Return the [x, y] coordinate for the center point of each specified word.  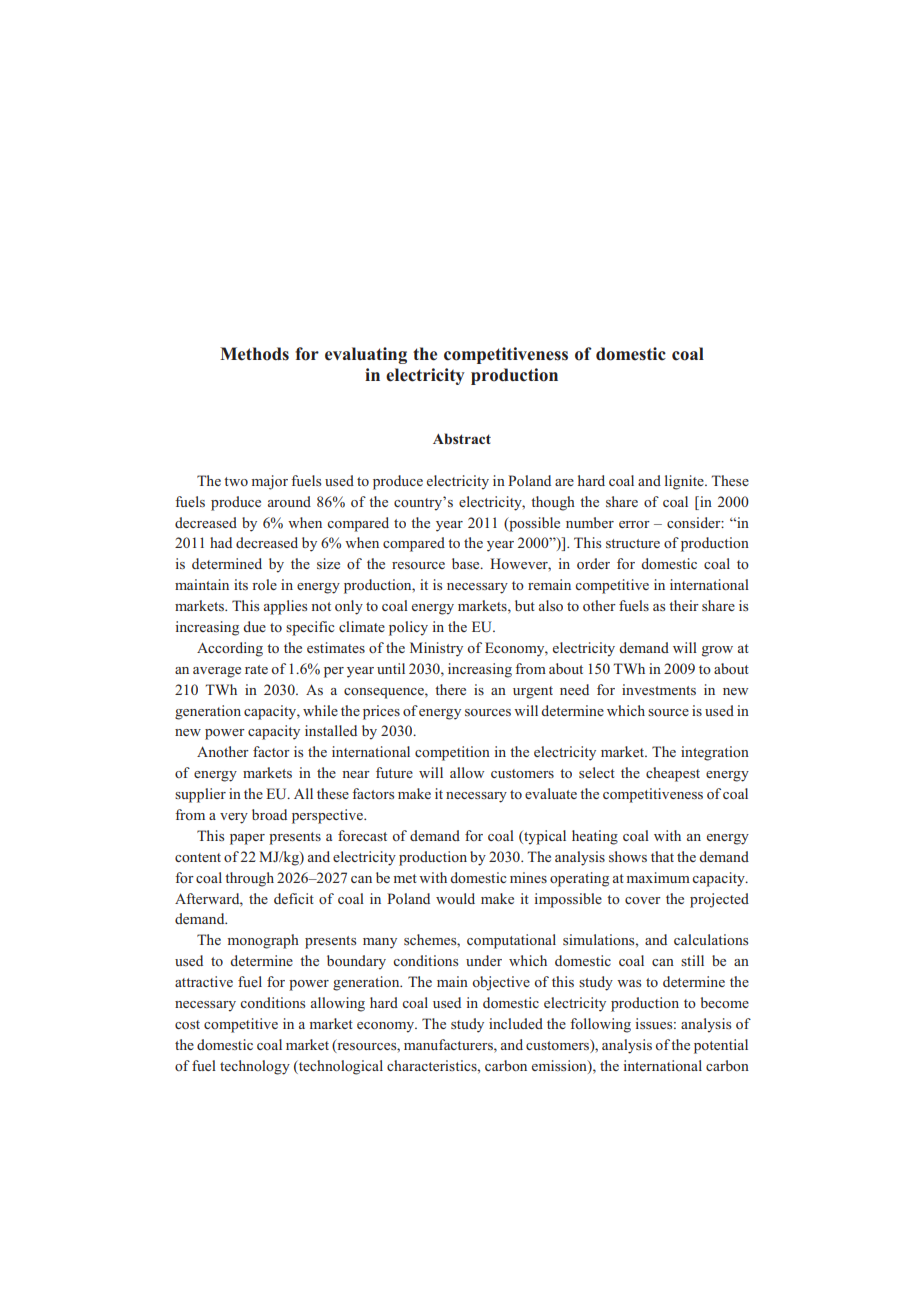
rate [256, 669]
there [450, 689]
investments [659, 689]
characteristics [433, 1065]
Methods [254, 354]
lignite [685, 482]
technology [255, 1067]
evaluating [366, 355]
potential [721, 1046]
